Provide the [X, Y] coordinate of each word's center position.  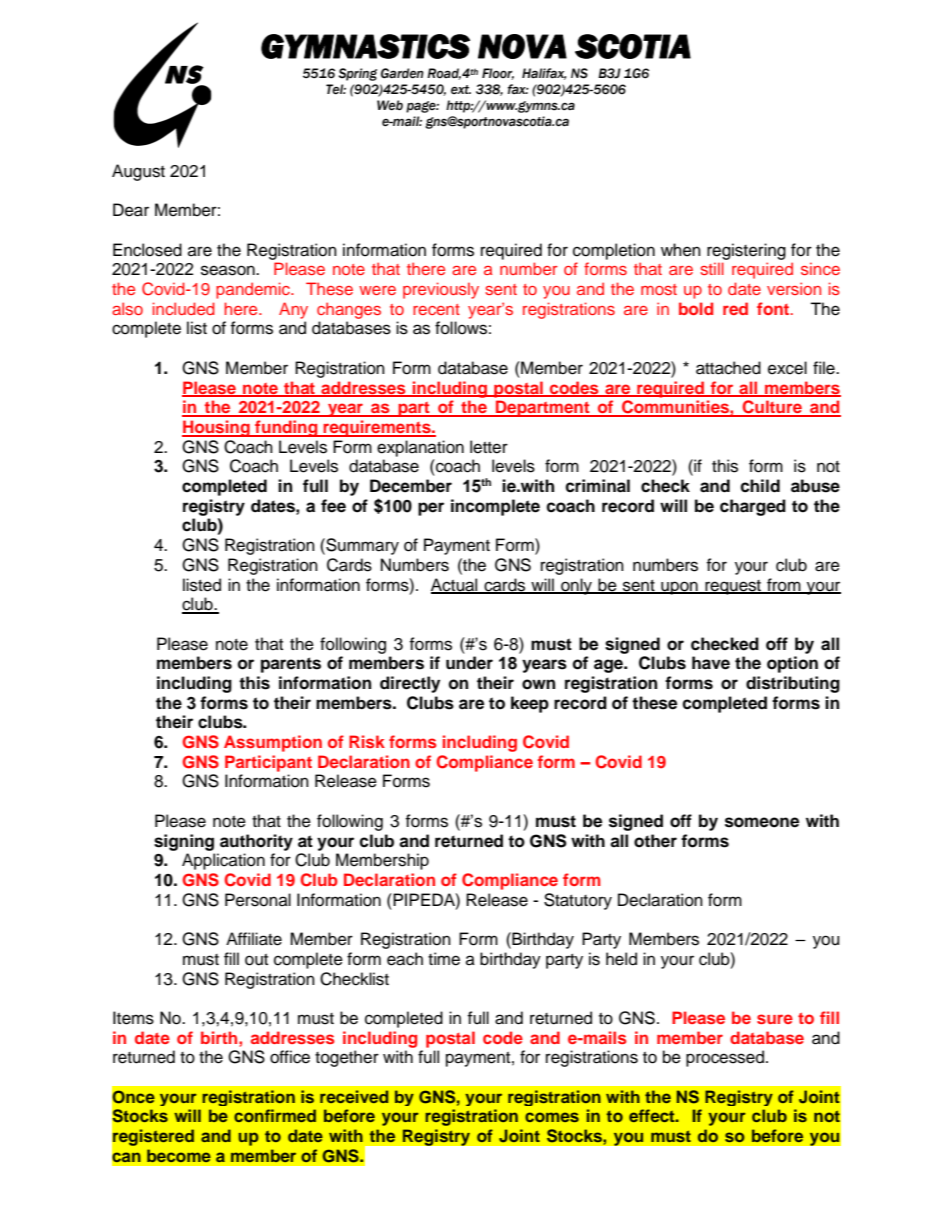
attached [728, 368]
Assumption [273, 743]
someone [762, 822]
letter [489, 447]
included [184, 308]
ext [461, 89]
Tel [336, 89]
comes [552, 1117]
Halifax [544, 74]
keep [530, 704]
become [179, 1155]
